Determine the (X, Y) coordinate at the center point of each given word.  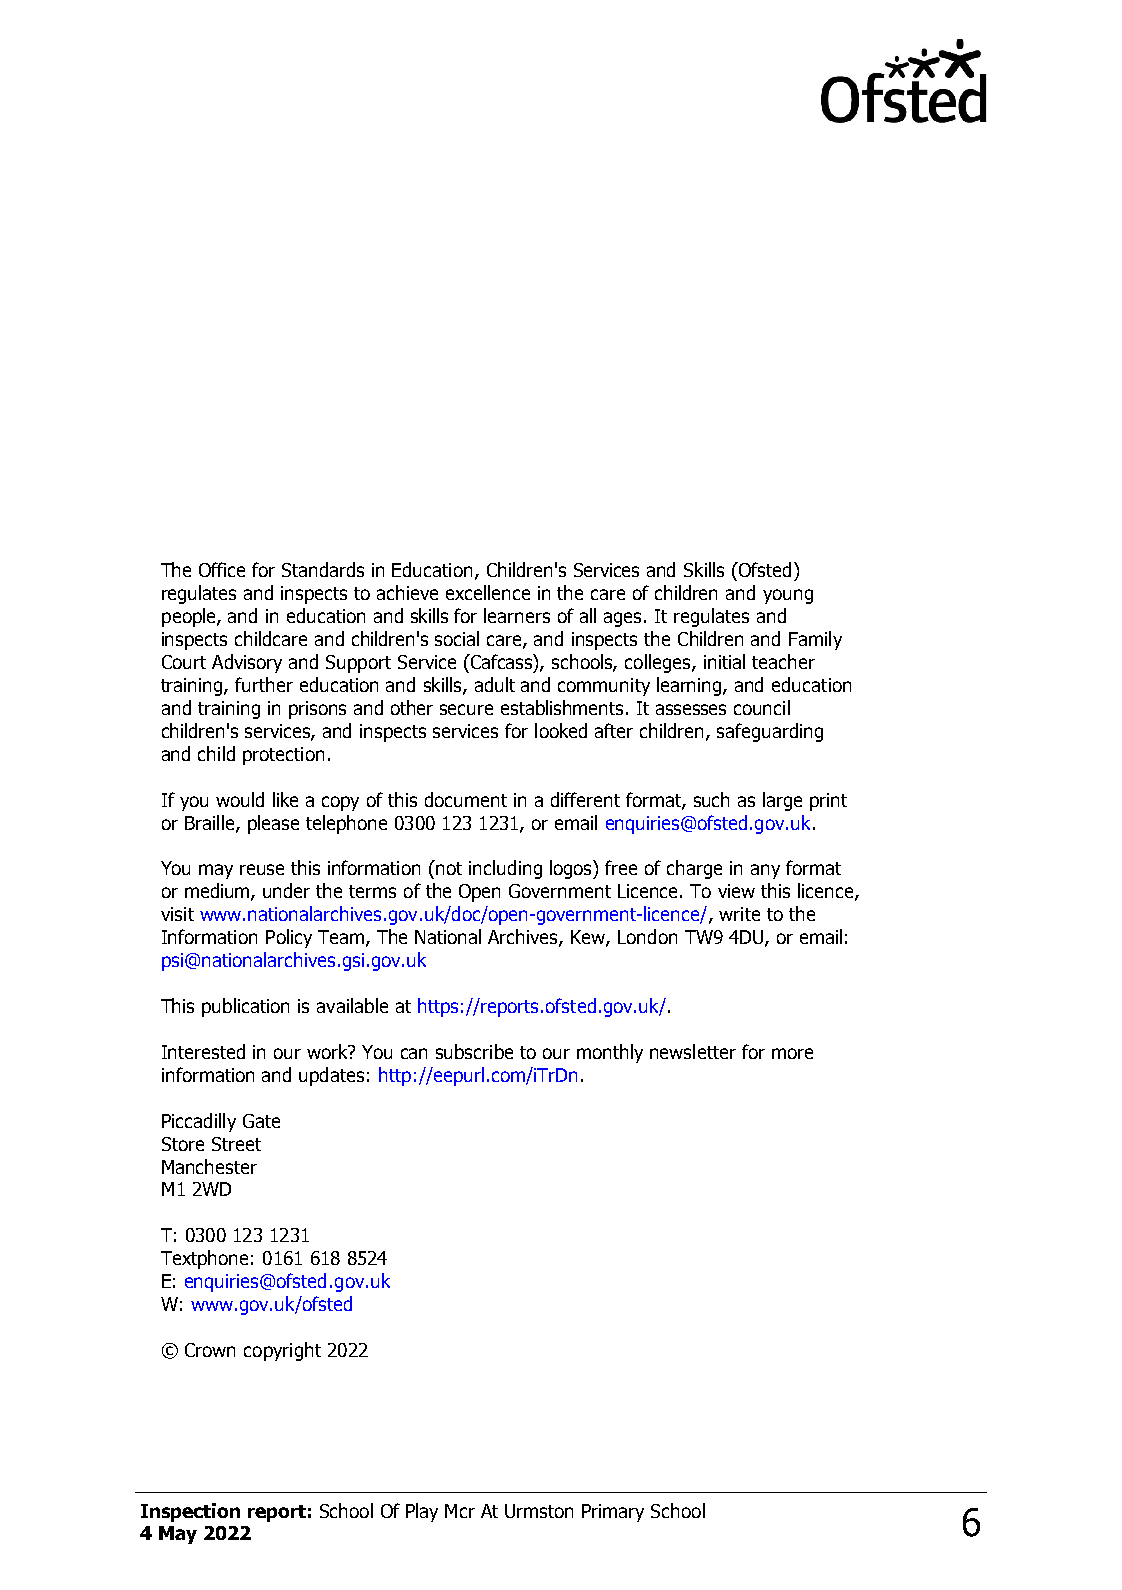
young (788, 596)
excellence (488, 592)
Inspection (190, 1512)
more (792, 1053)
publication (245, 1007)
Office (222, 569)
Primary (613, 1513)
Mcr (460, 1511)
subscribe (474, 1051)
